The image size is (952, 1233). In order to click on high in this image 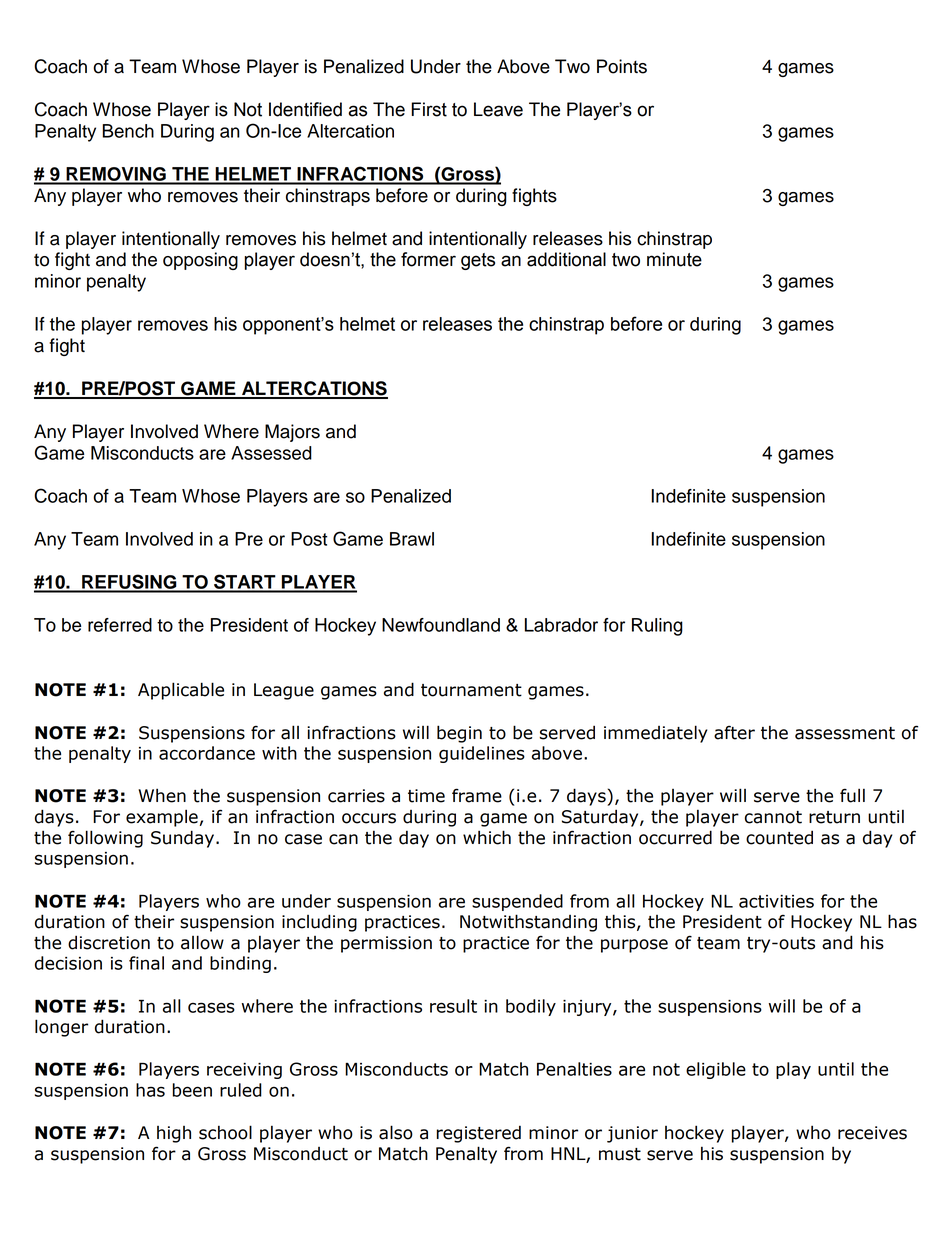, I will do `click(174, 1134)`.
